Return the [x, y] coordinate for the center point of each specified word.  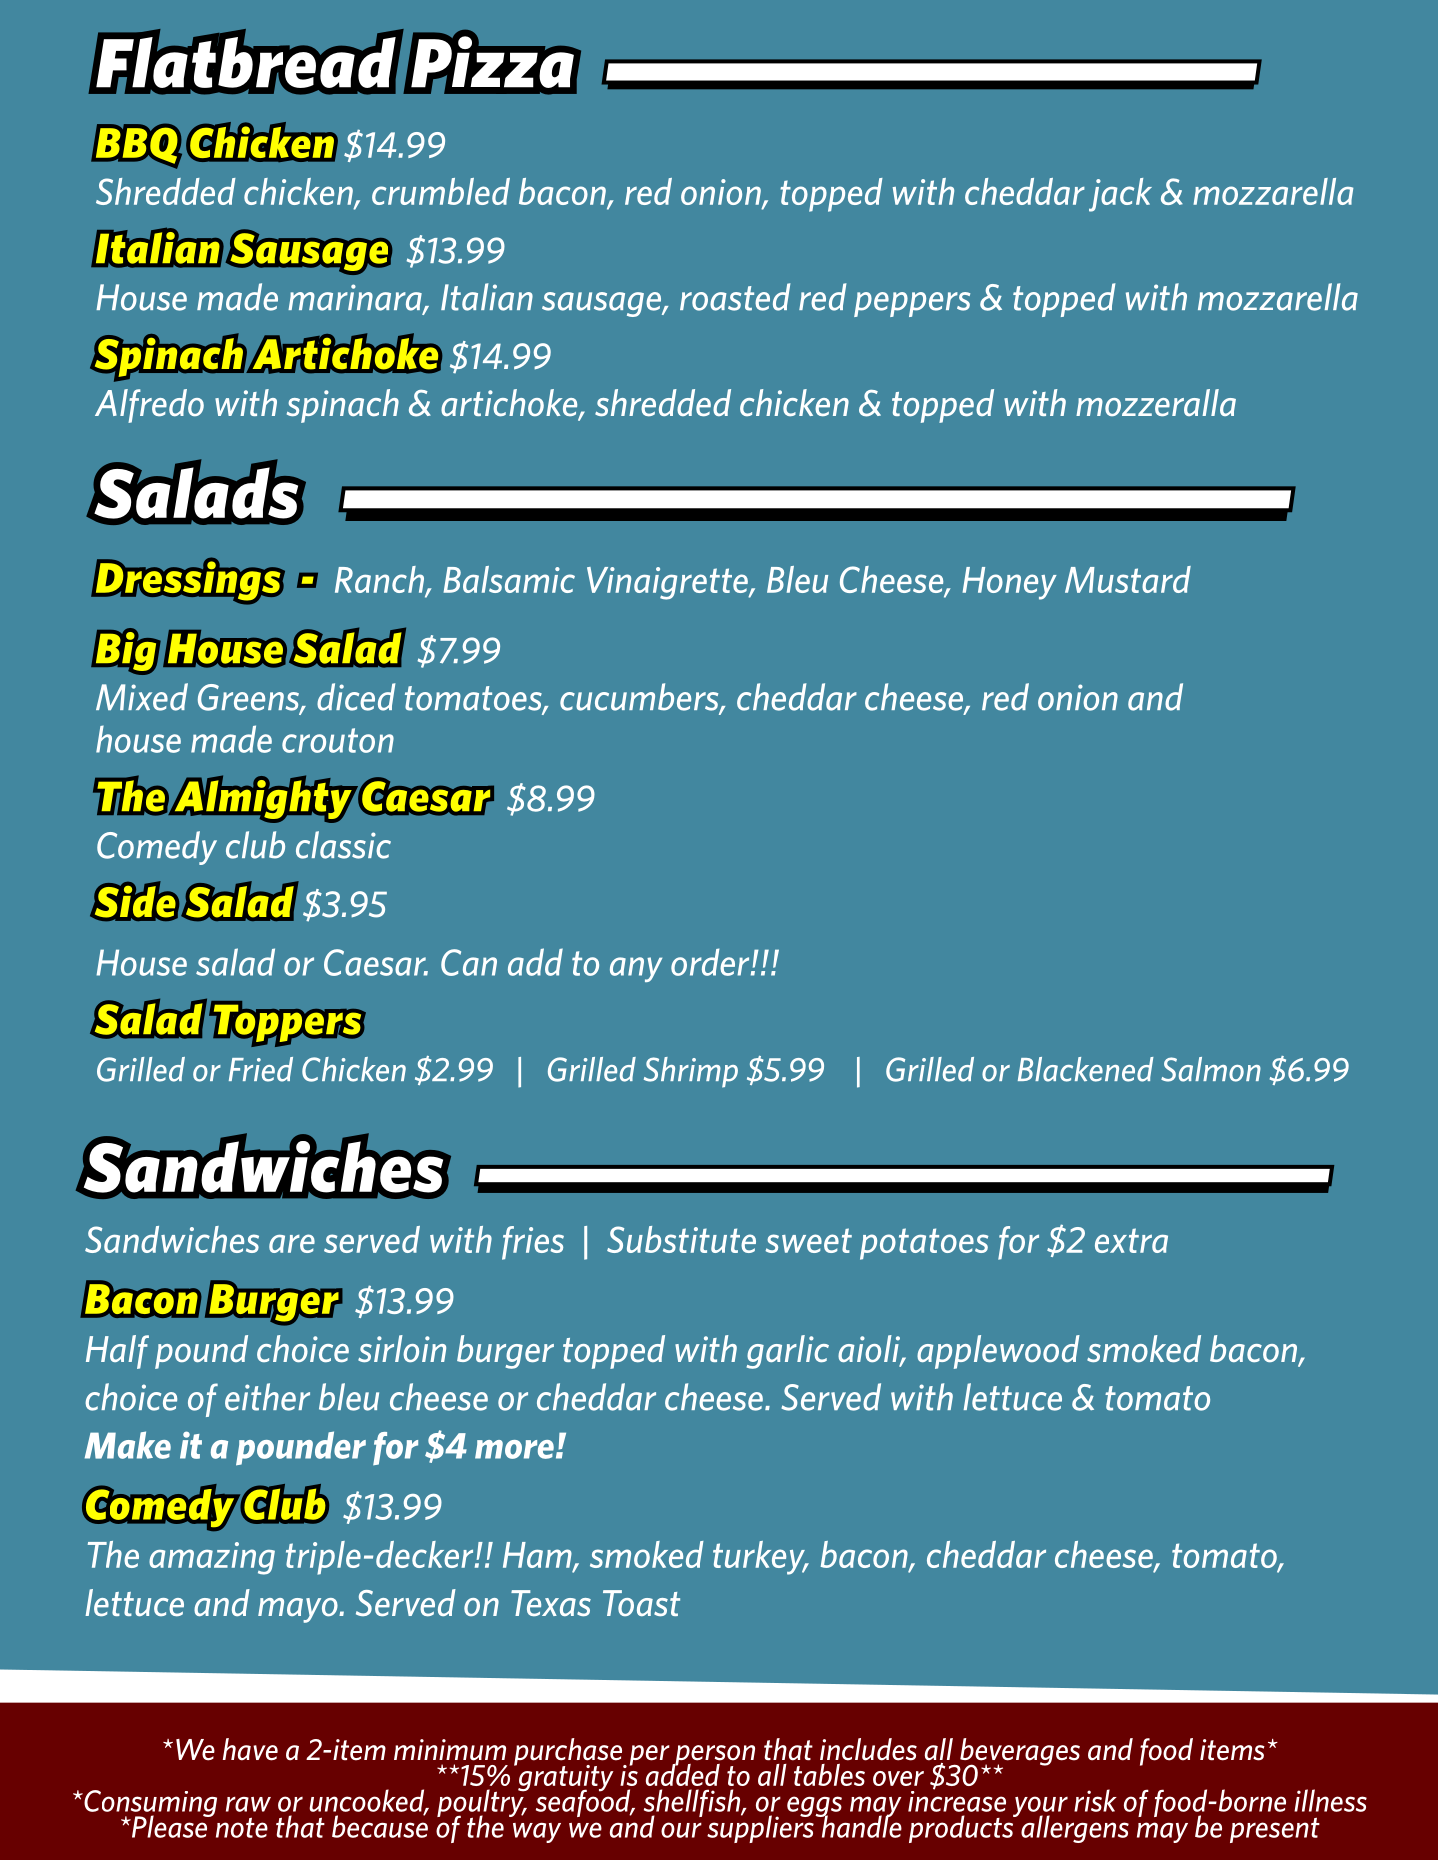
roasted [735, 297]
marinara [356, 298]
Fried [261, 1069]
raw [248, 1804]
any [636, 969]
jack [1120, 195]
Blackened [1086, 1069]
